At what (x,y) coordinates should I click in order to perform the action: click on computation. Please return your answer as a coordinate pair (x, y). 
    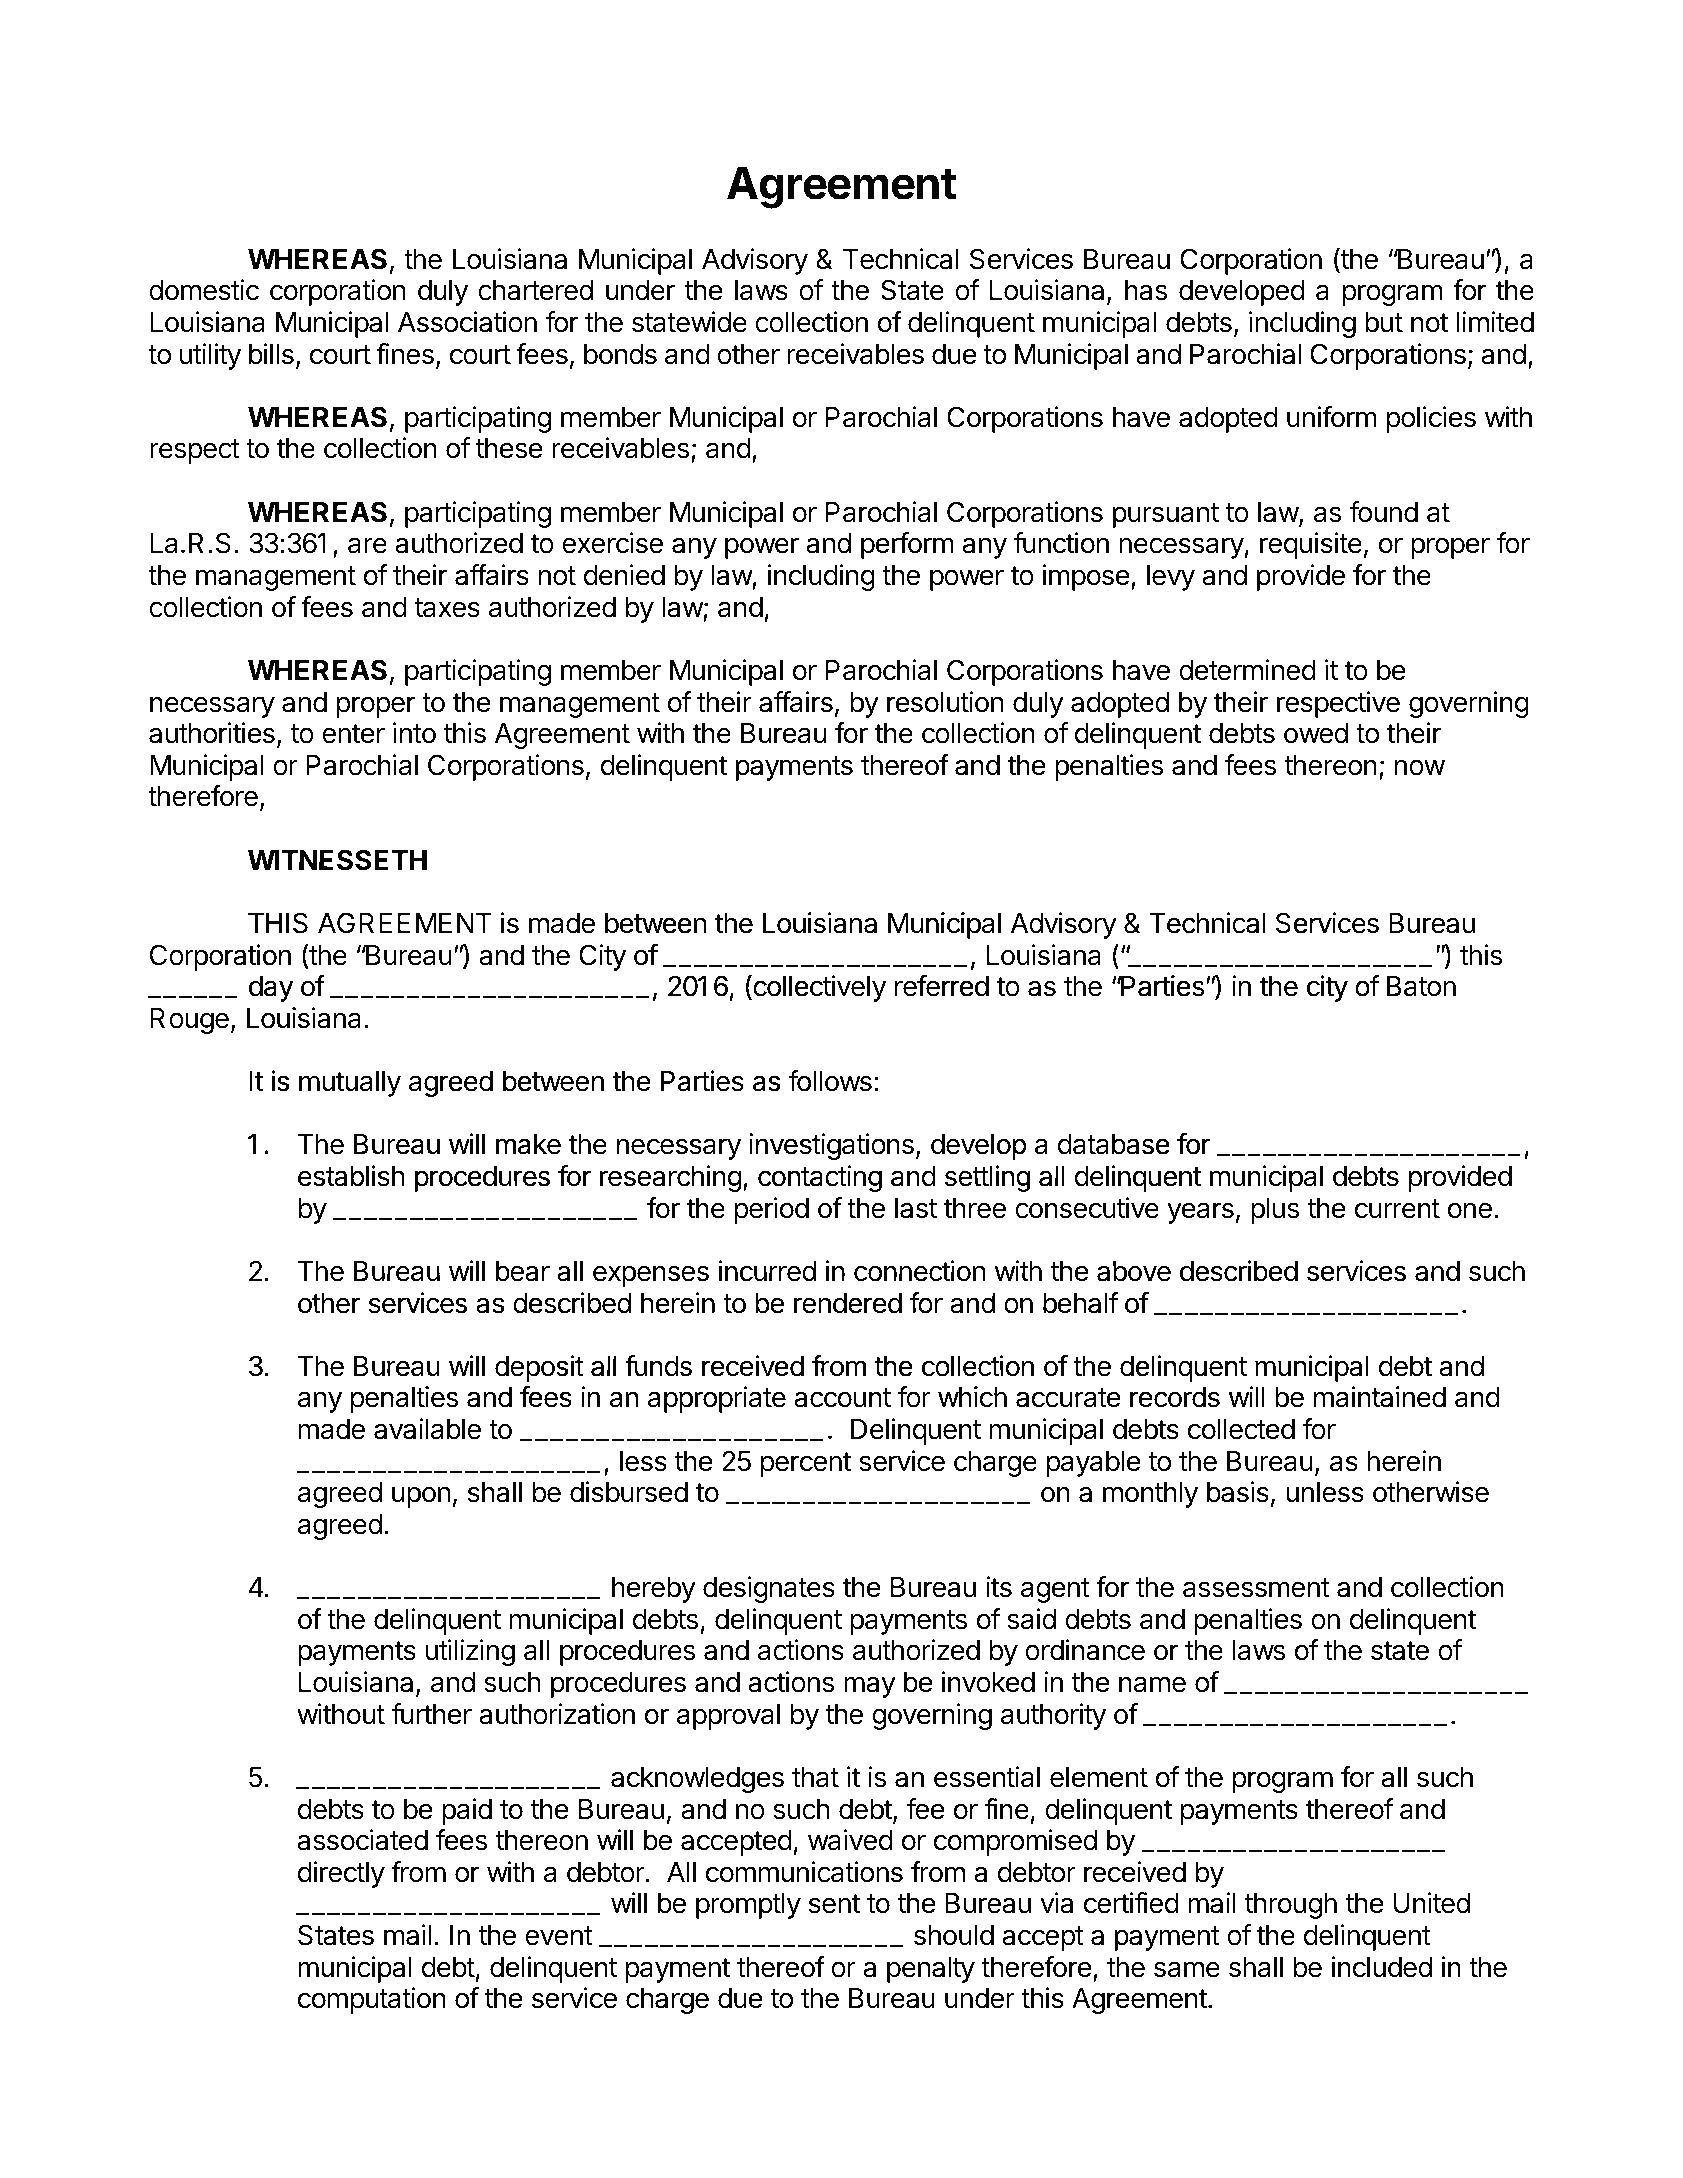
    Looking at the image, I should click on (372, 2000).
